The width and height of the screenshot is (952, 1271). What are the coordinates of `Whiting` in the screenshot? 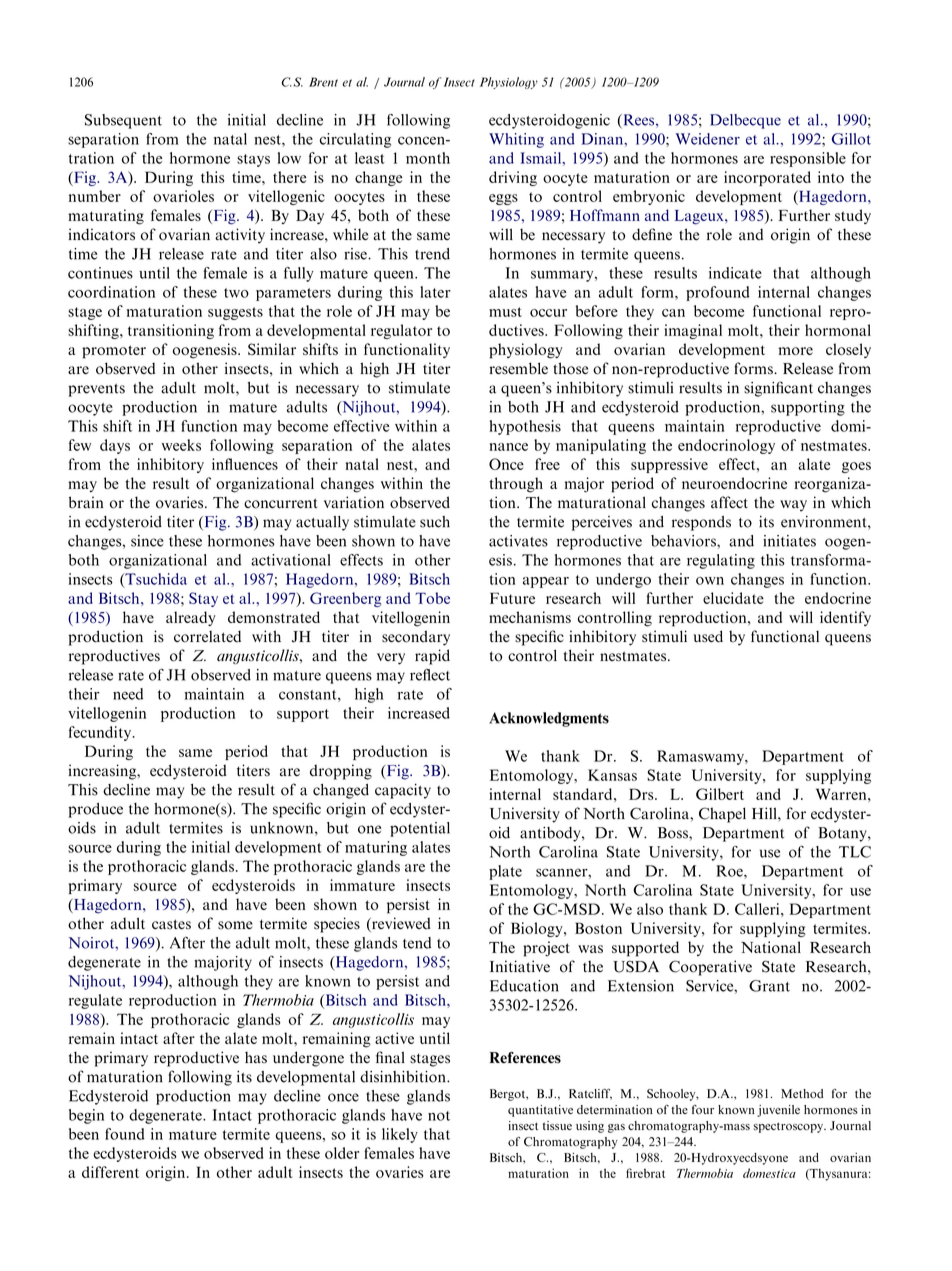 It's located at (516, 140).
